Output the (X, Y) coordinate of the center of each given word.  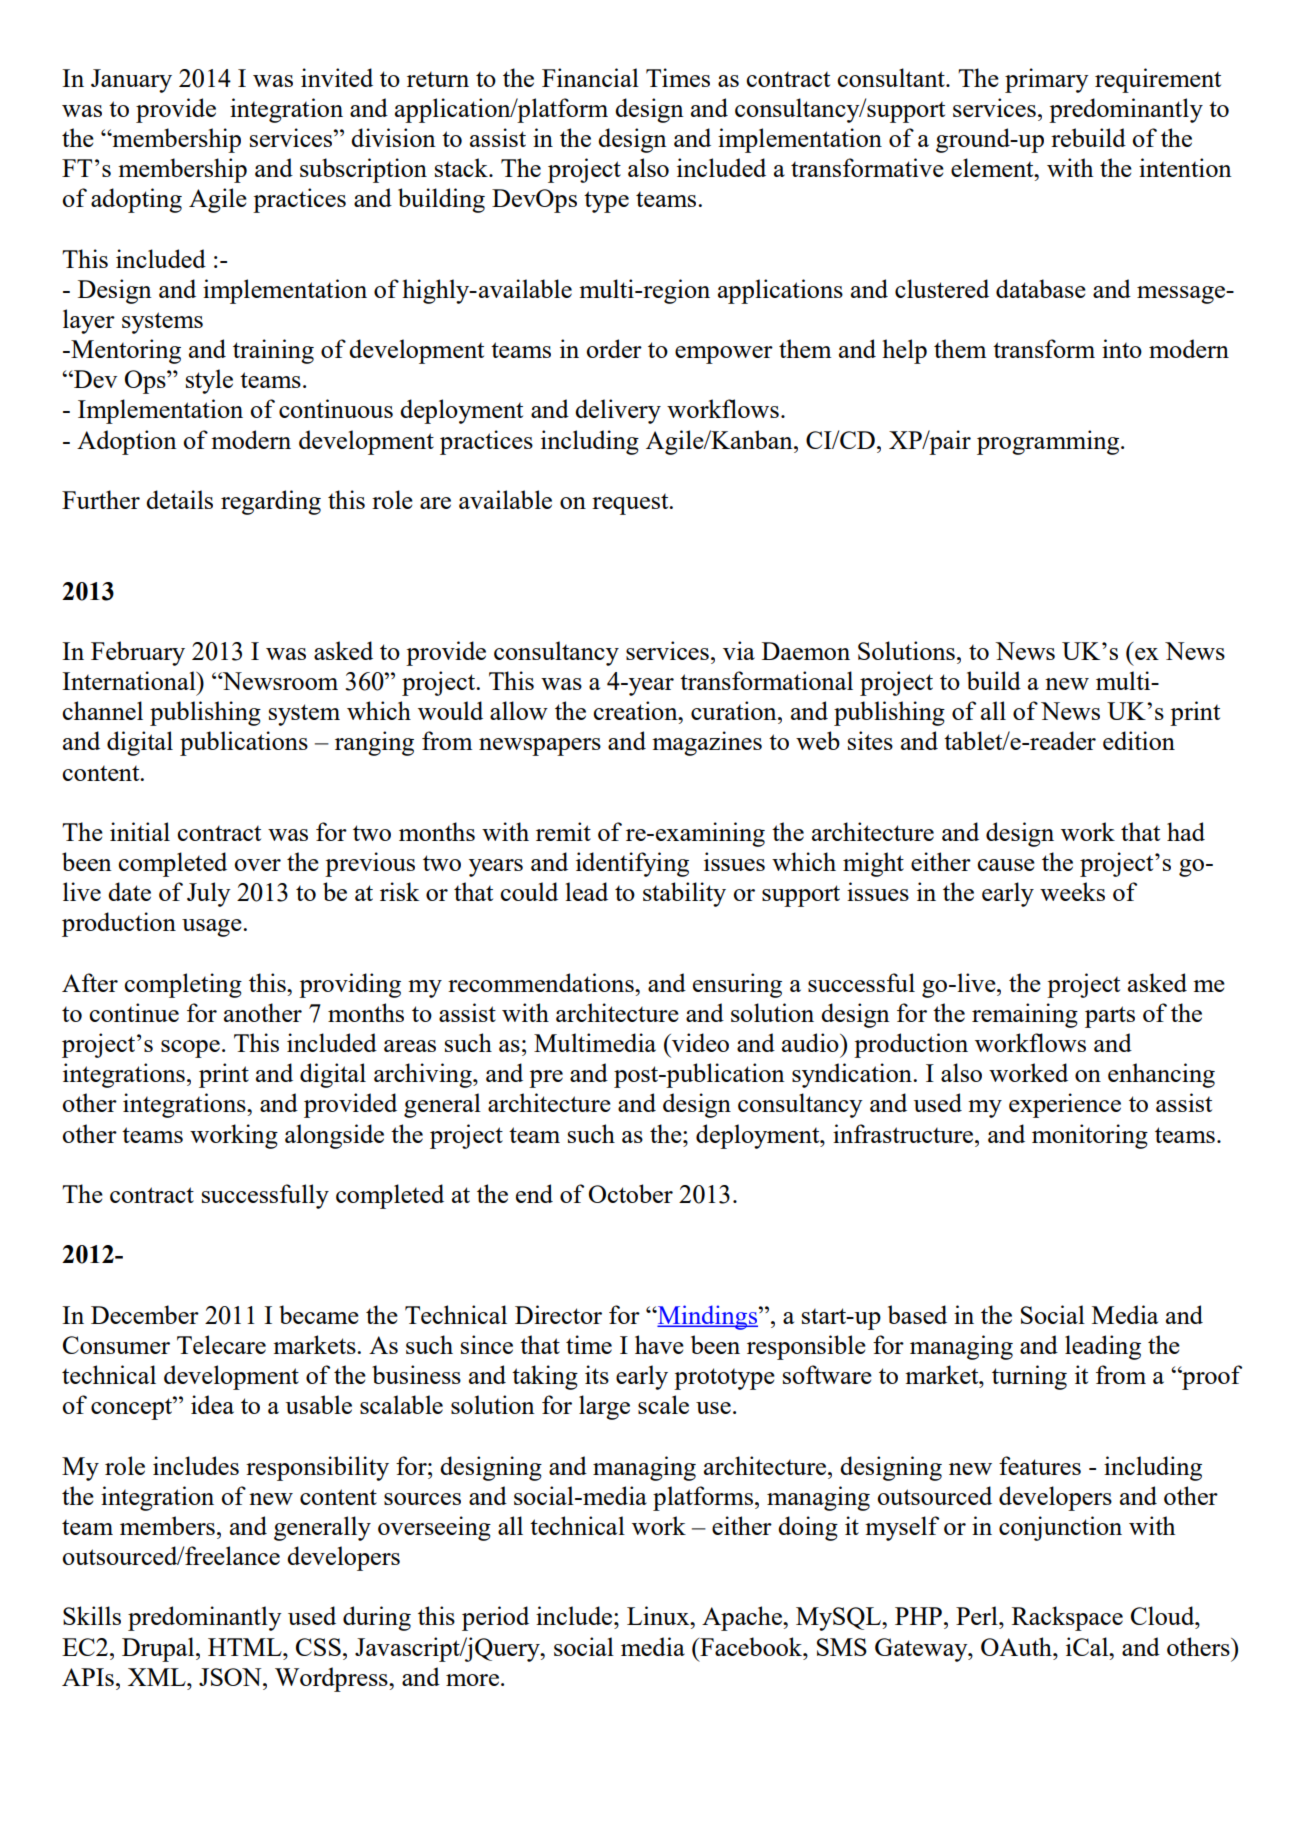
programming (1049, 442)
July (209, 894)
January (131, 81)
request (631, 504)
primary (1047, 80)
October (631, 1193)
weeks (1072, 891)
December (145, 1314)
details (179, 499)
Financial (590, 77)
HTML (246, 1647)
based (917, 1314)
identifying (632, 864)
